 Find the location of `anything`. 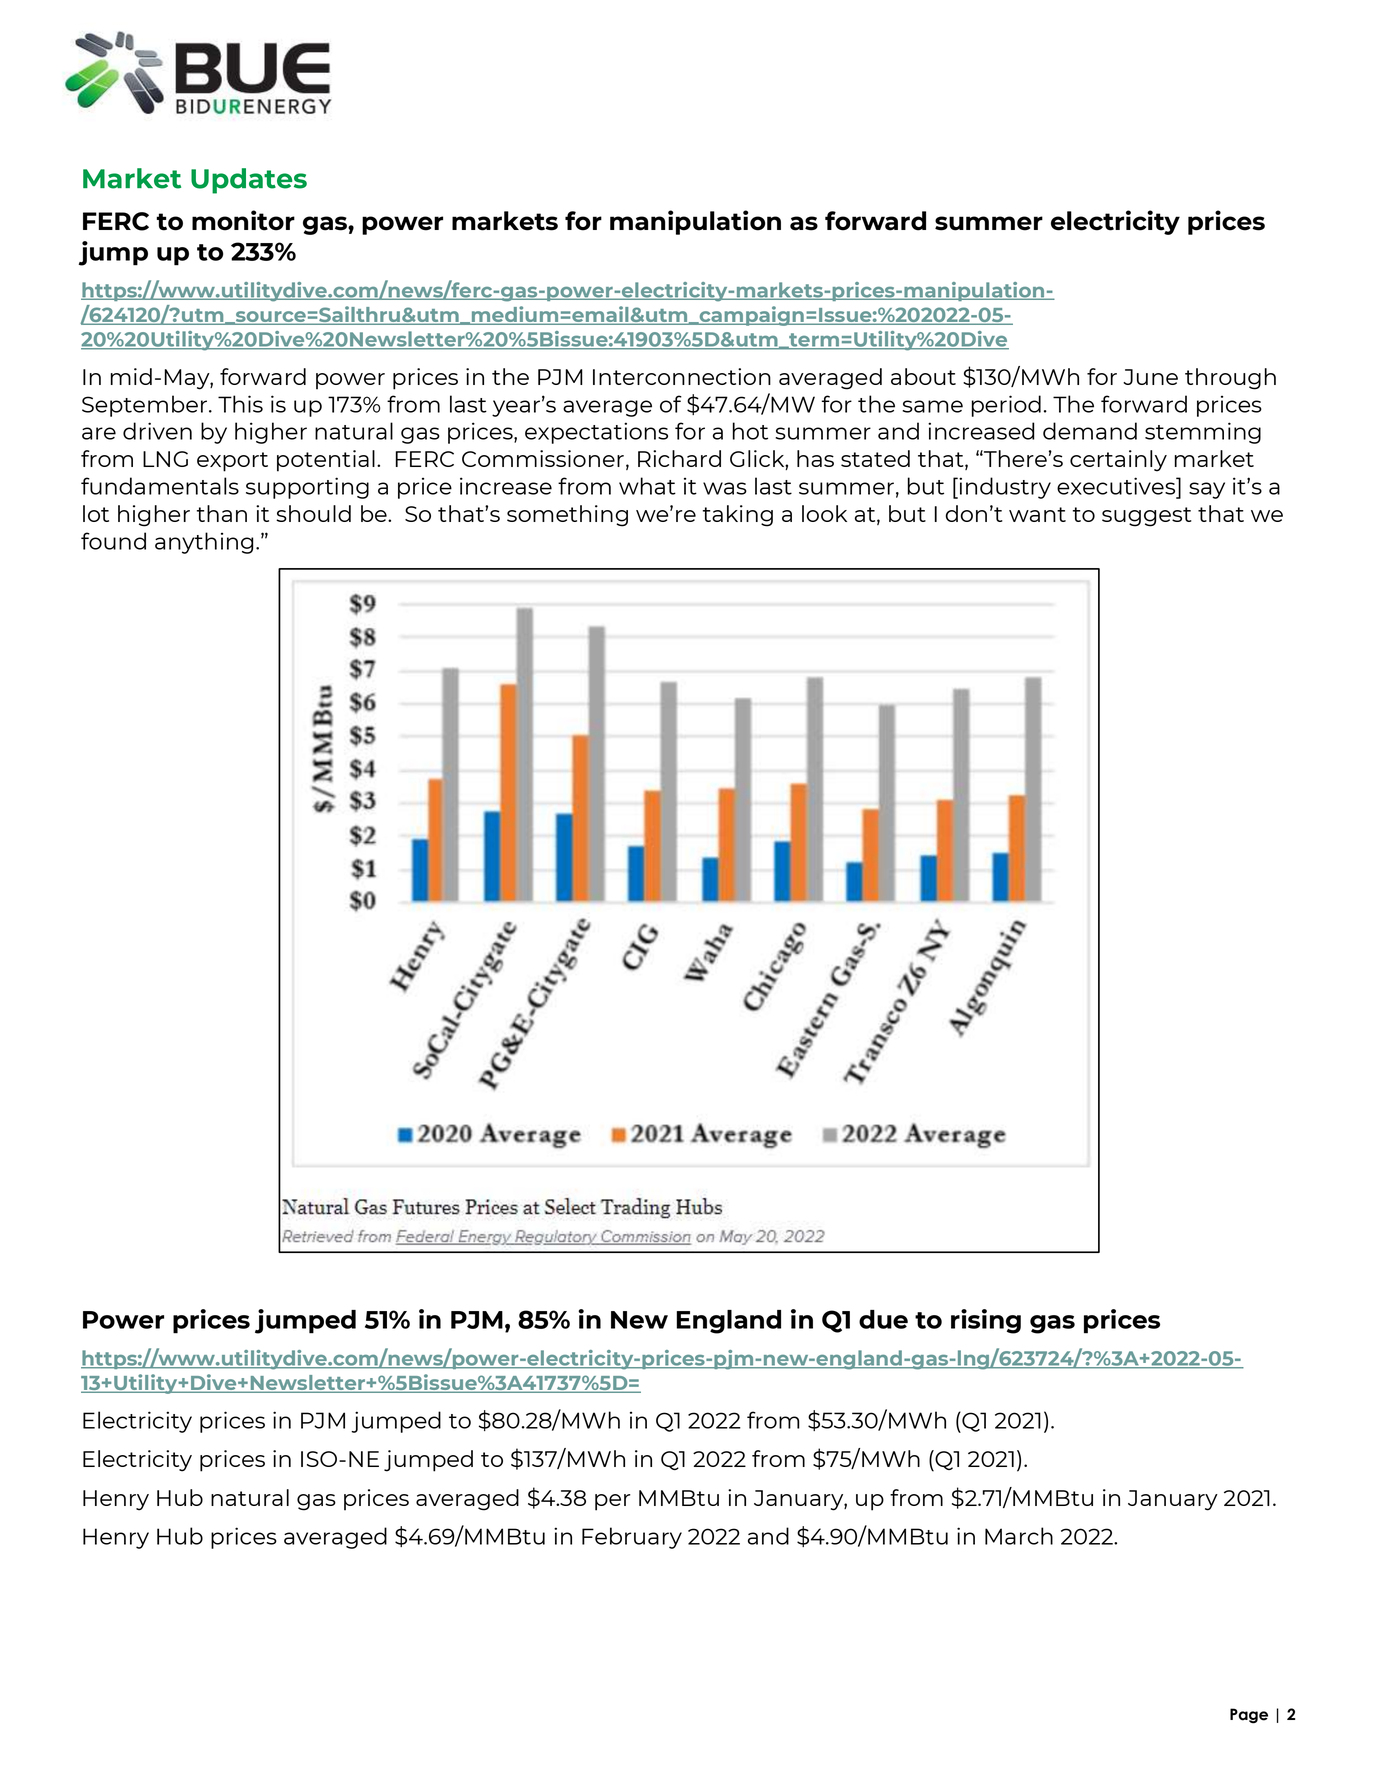

anything is located at coordinates (204, 543).
